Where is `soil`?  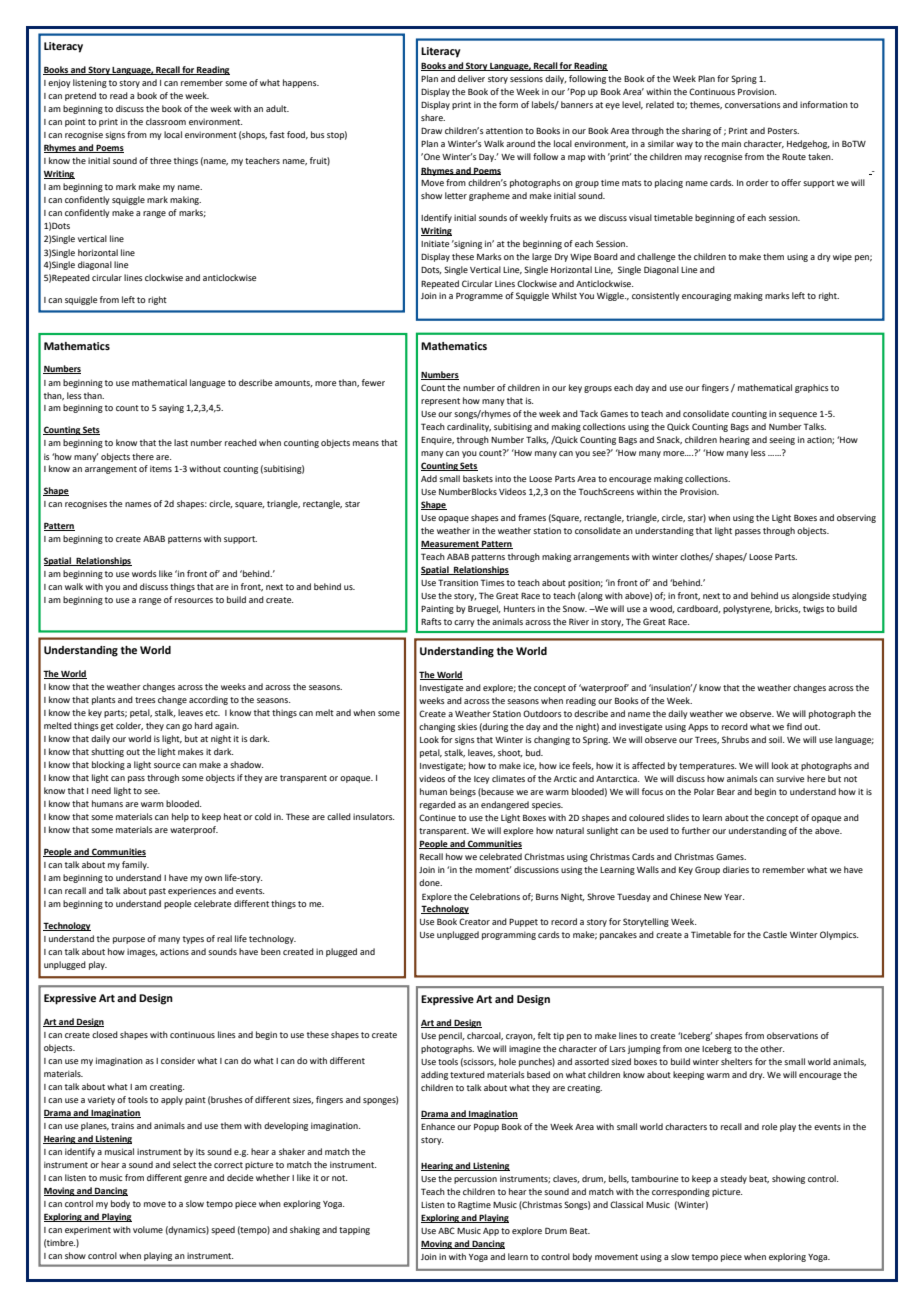 soil is located at coordinates (776, 739).
